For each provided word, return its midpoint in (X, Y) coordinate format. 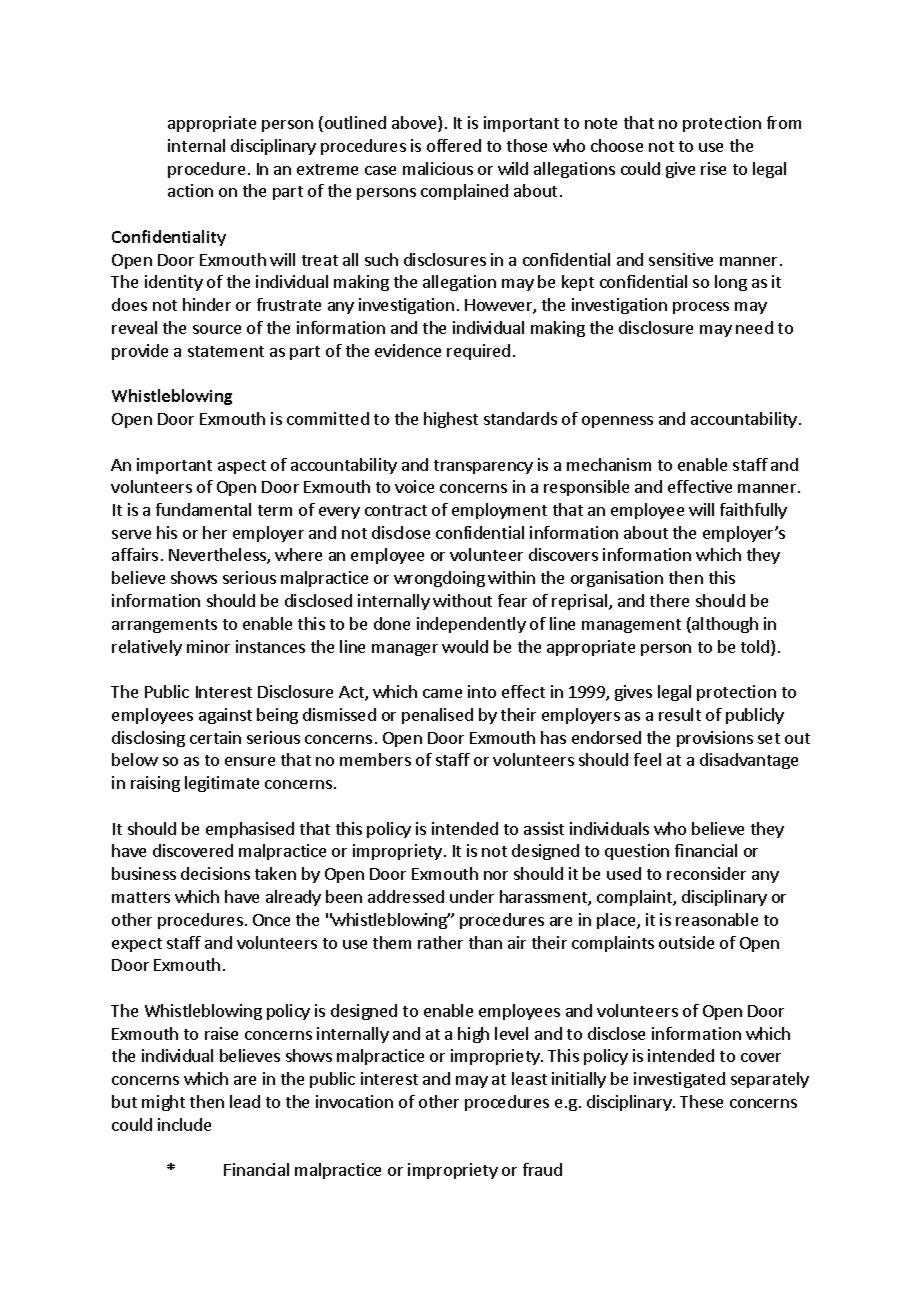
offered (454, 145)
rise (713, 168)
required (478, 352)
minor (208, 646)
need (754, 327)
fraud (542, 1169)
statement (226, 351)
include (184, 1124)
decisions (215, 873)
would (465, 646)
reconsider (706, 873)
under (472, 896)
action (190, 190)
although (724, 625)
